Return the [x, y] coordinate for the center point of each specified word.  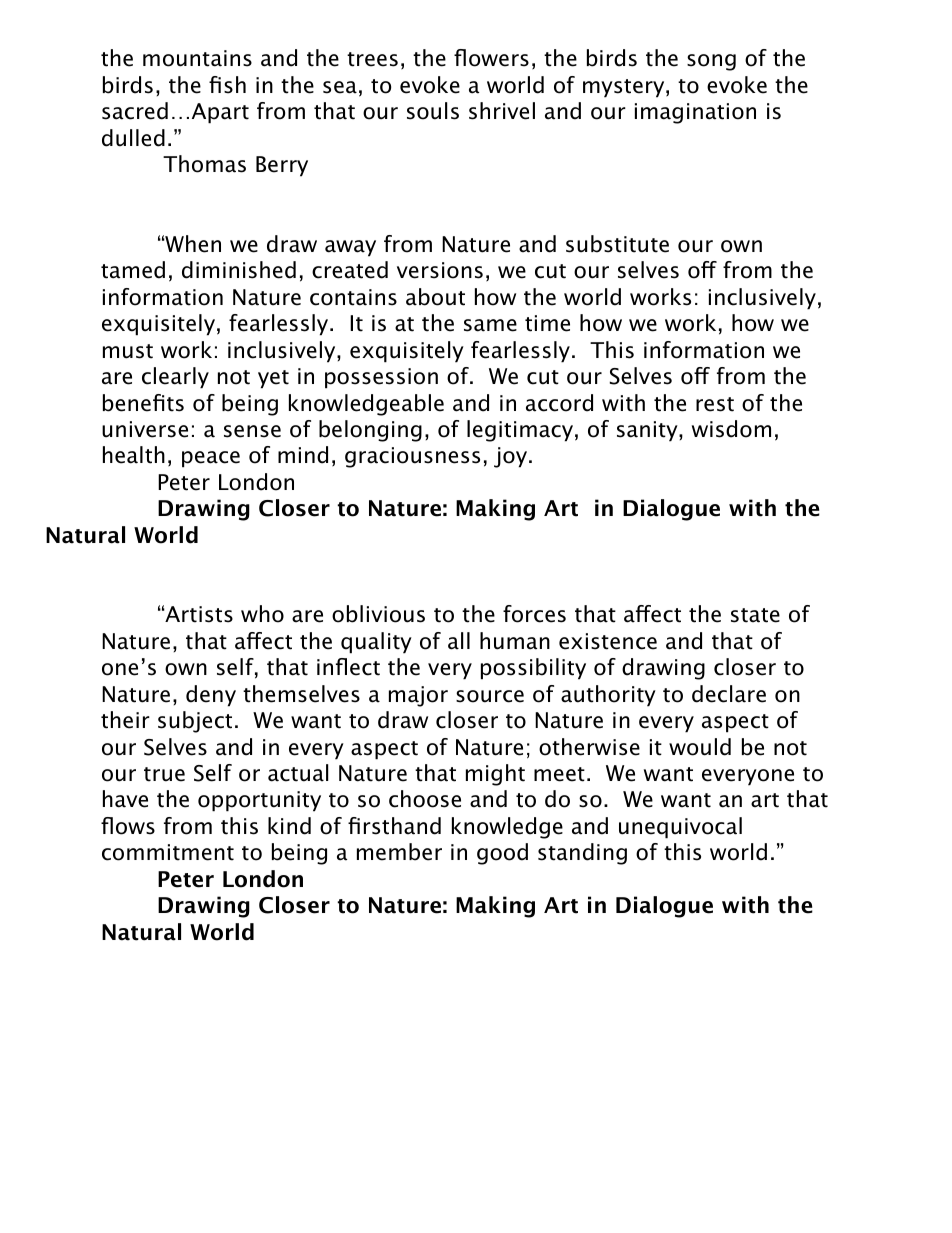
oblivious [378, 614]
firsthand [394, 826]
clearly [175, 378]
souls [433, 111]
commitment [168, 852]
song [711, 62]
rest [715, 404]
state [755, 615]
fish [227, 85]
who [262, 614]
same [490, 325]
